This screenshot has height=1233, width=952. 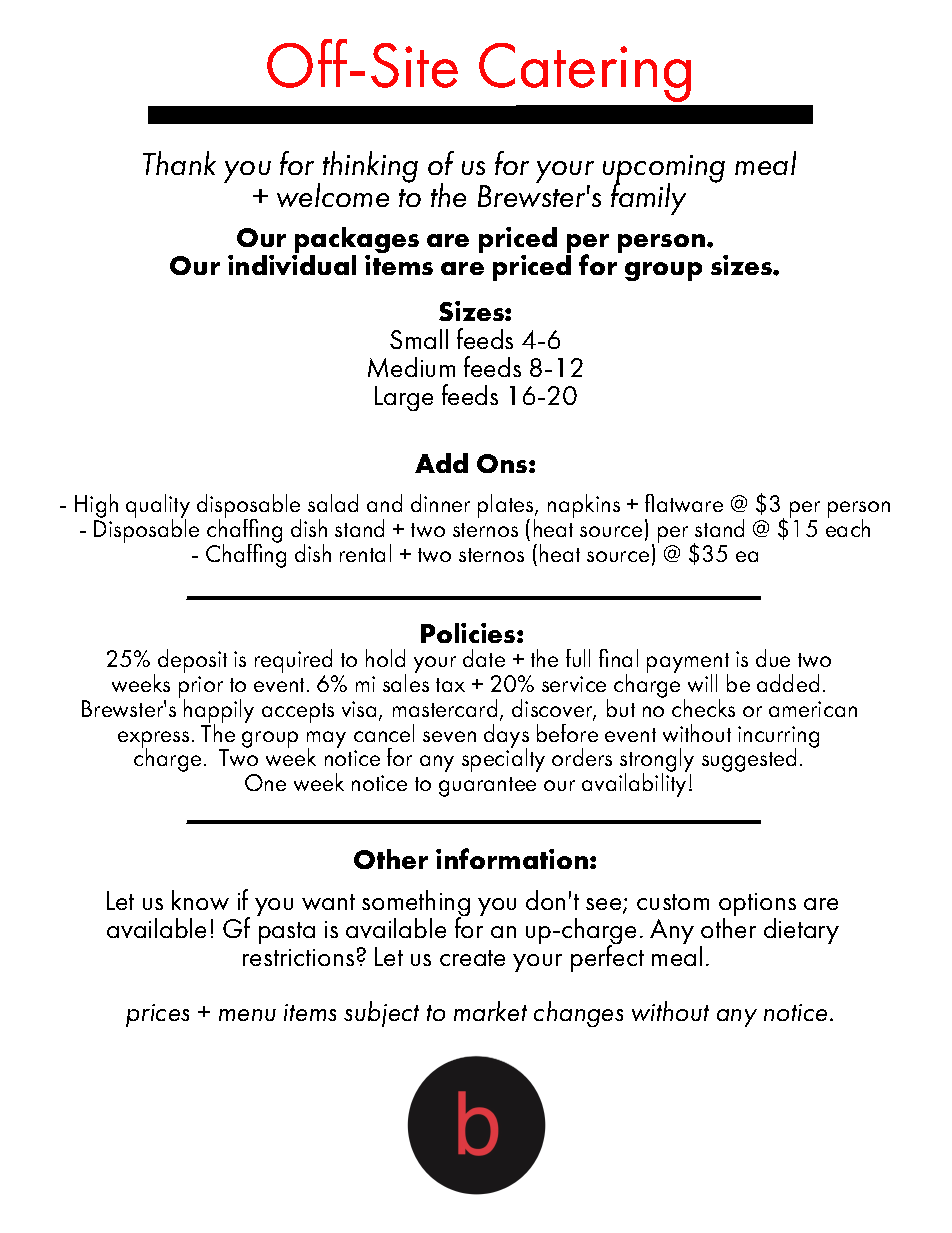 I want to click on flatware, so click(x=684, y=503).
